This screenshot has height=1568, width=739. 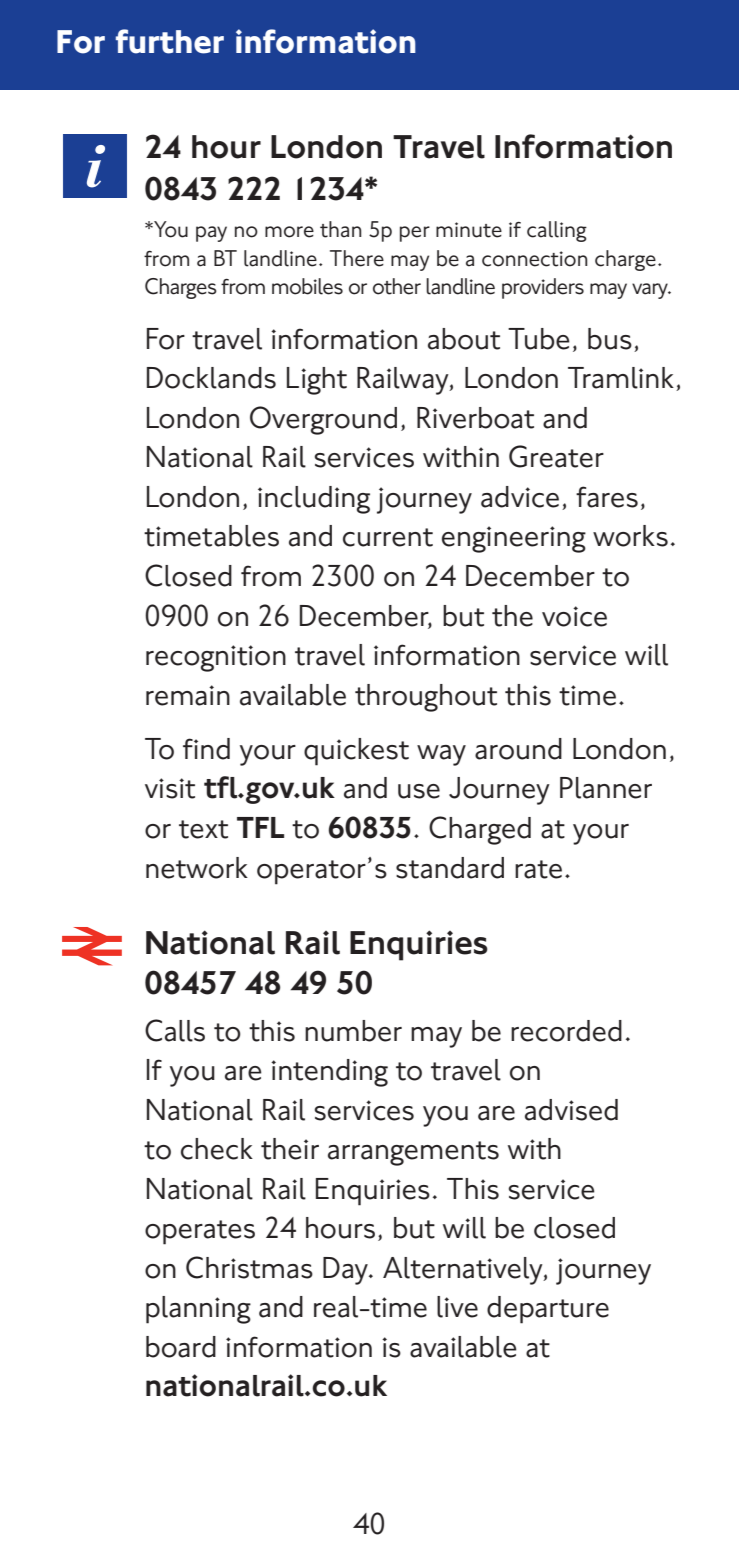 What do you see at coordinates (353, 1031) in the screenshot?
I see `number` at bounding box center [353, 1031].
